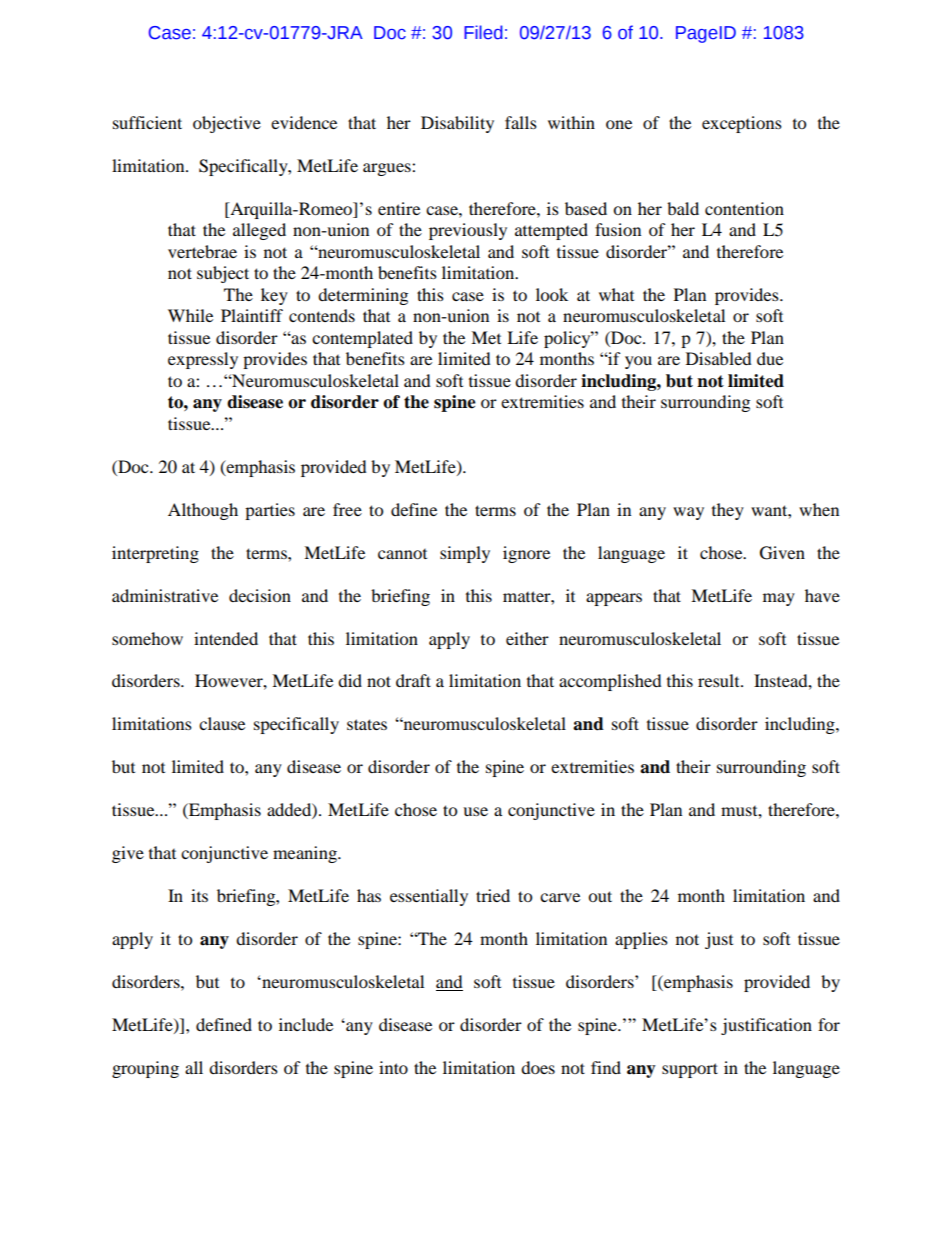 The height and width of the image is (1233, 952). I want to click on include, so click(306, 1024).
